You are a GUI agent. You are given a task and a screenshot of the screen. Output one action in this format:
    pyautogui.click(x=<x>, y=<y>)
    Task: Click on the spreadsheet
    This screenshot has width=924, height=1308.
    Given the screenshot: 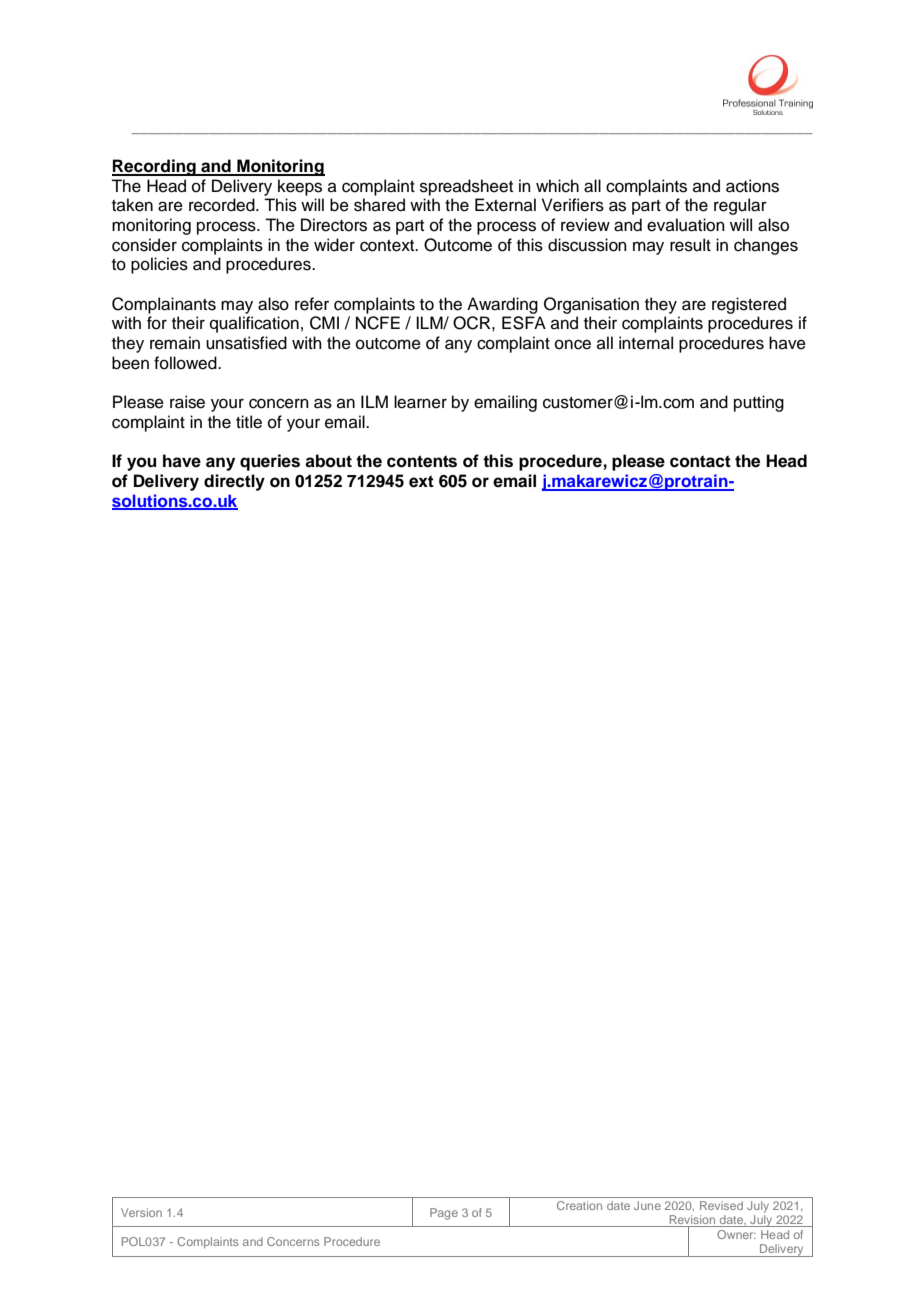 What is the action you would take?
    pyautogui.click(x=466, y=187)
